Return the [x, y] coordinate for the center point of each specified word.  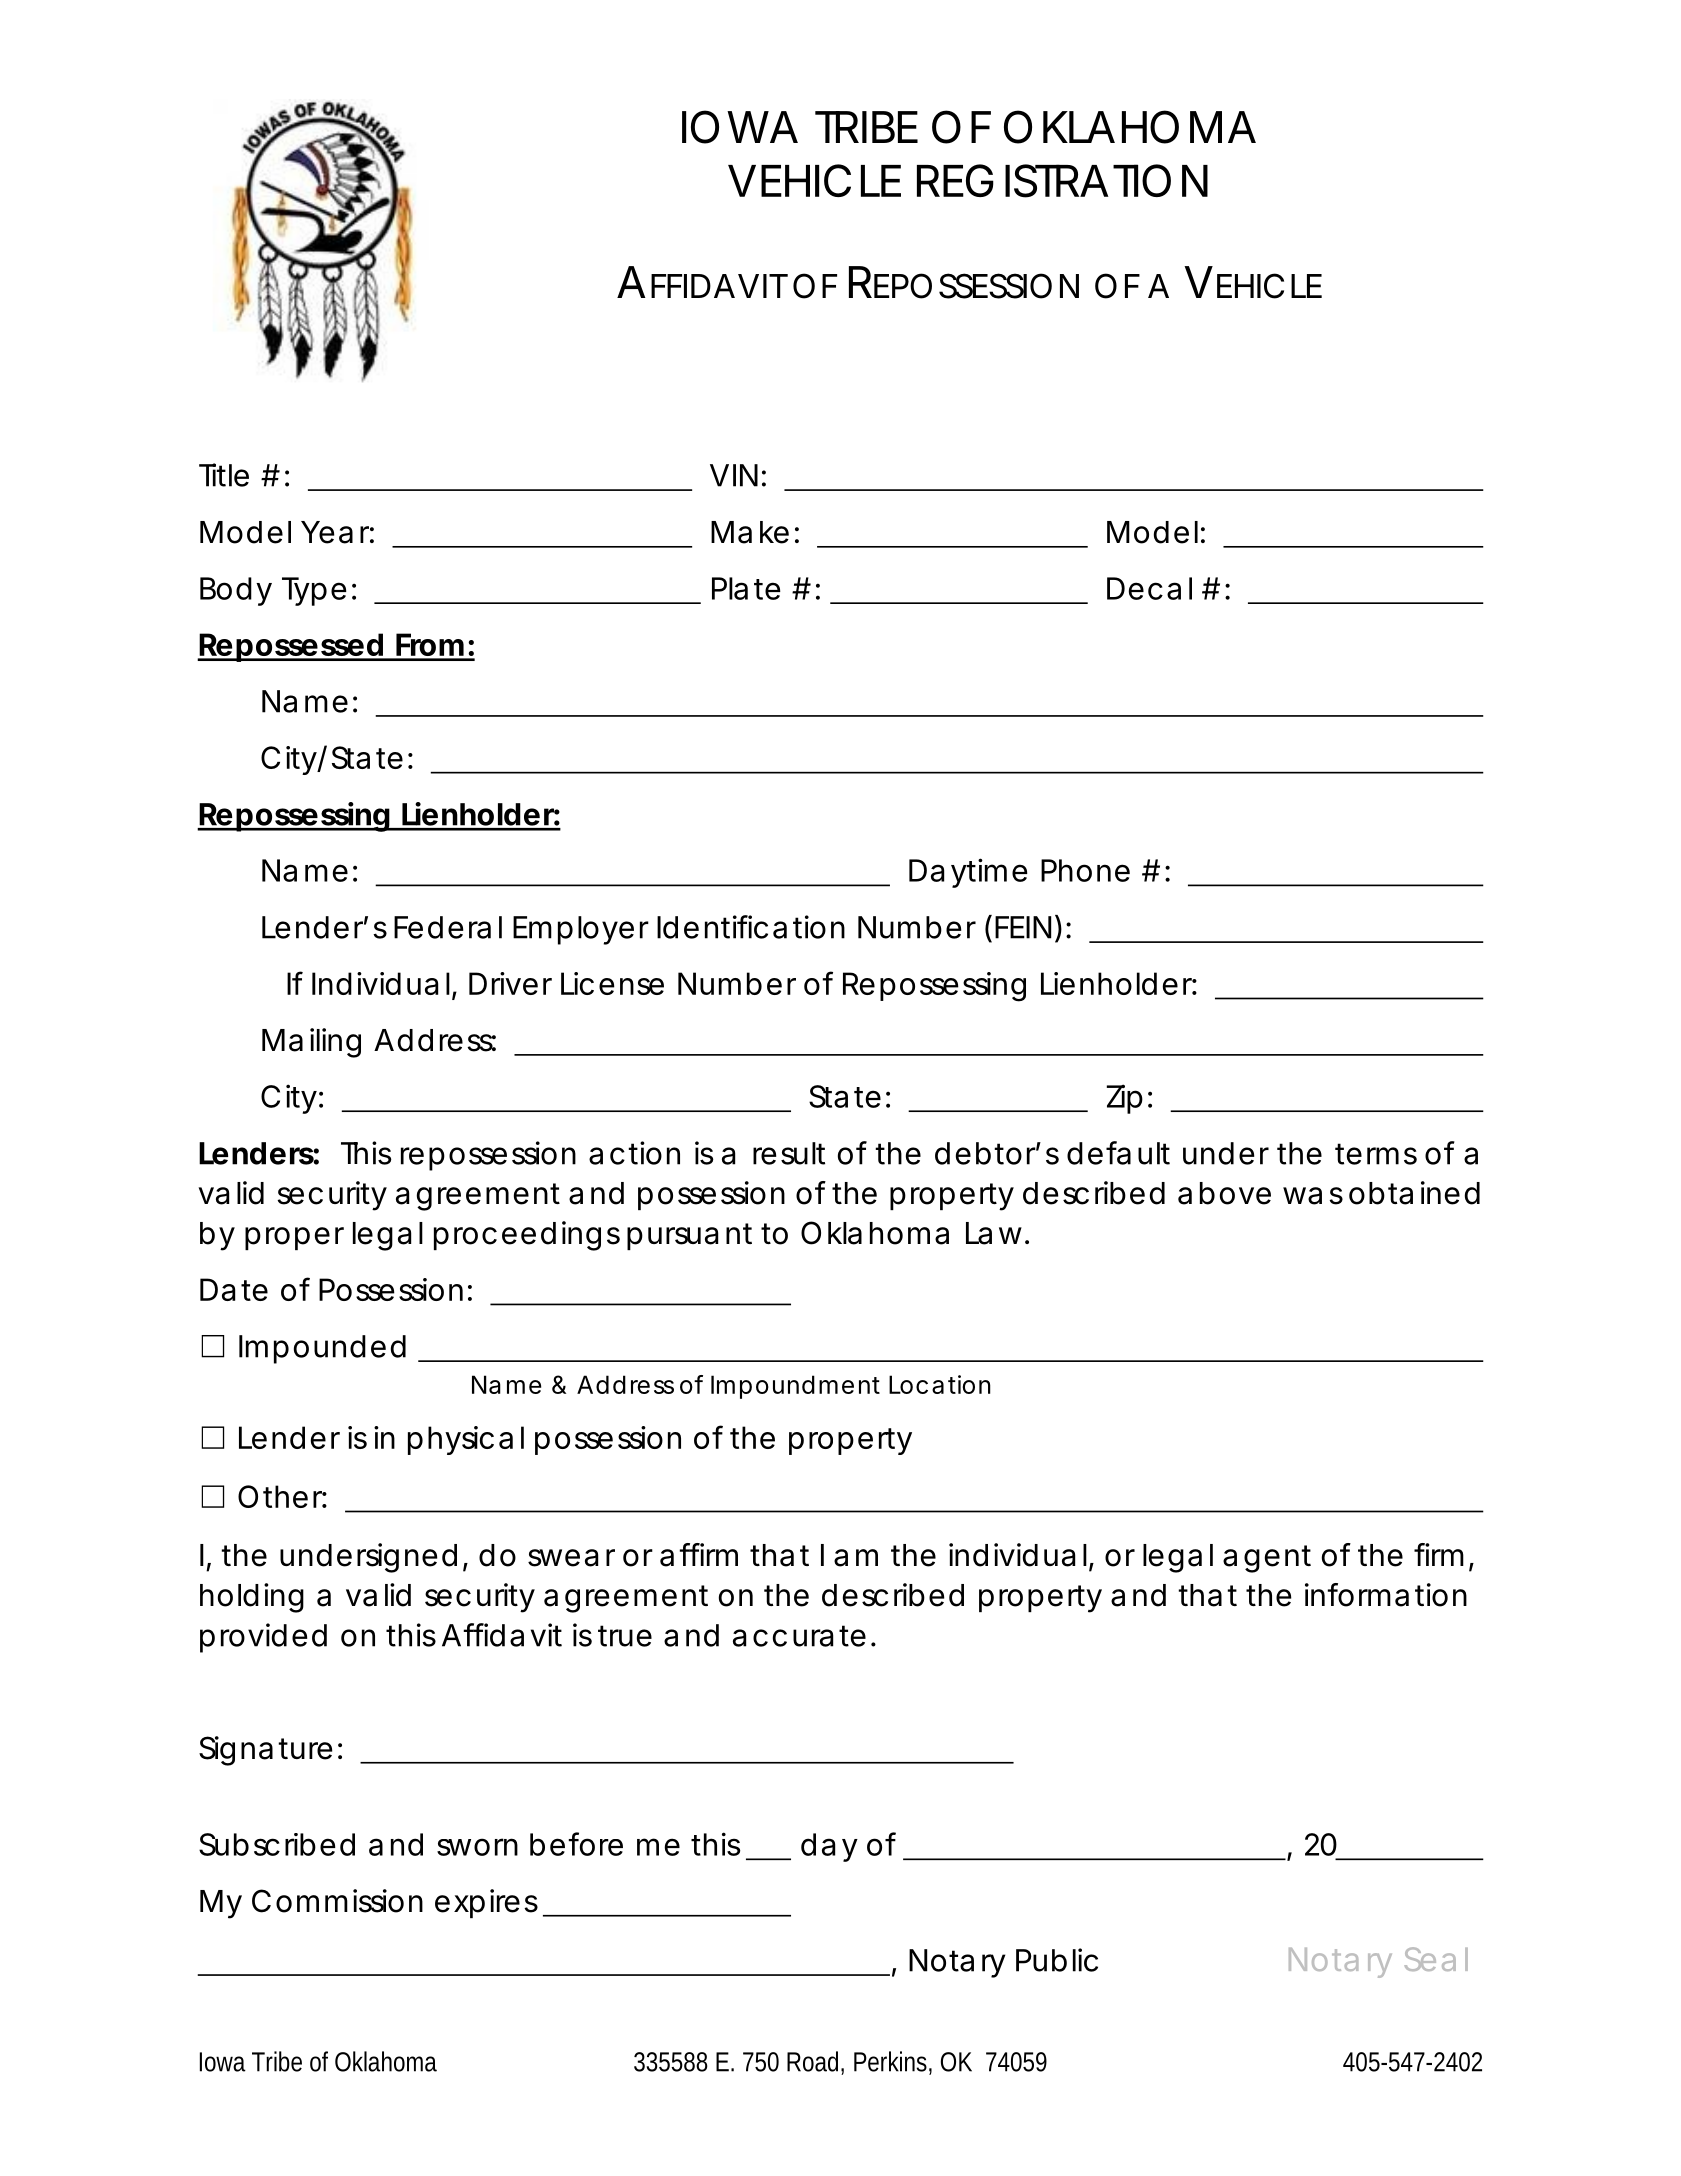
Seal [1436, 1959]
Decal [1149, 588]
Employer [581, 930]
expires [486, 1903]
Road [812, 2061]
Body [235, 591]
